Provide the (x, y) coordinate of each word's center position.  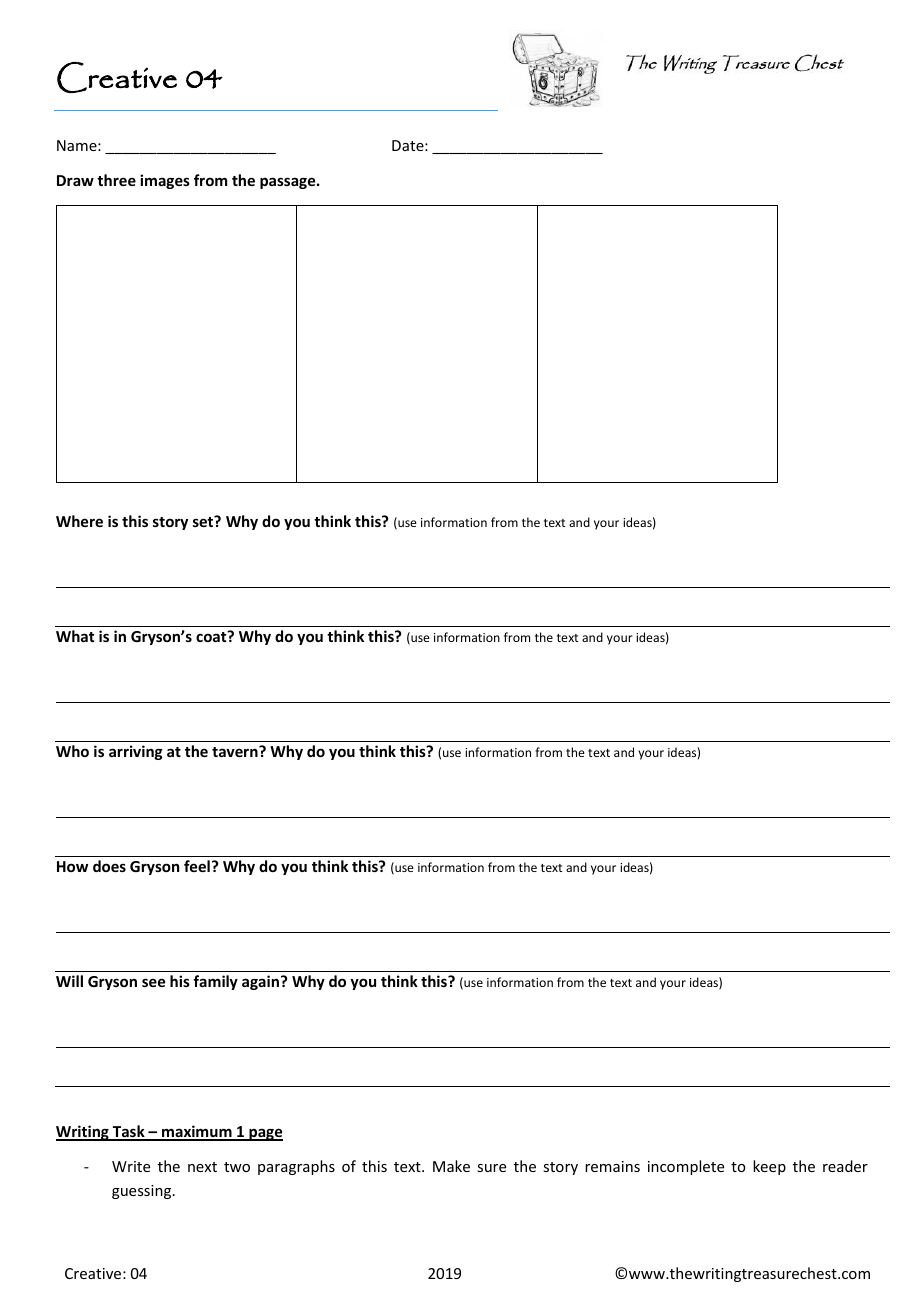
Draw (75, 180)
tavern (236, 751)
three (116, 180)
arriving (136, 752)
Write (131, 1166)
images (165, 181)
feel (197, 866)
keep (769, 1167)
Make (451, 1166)
